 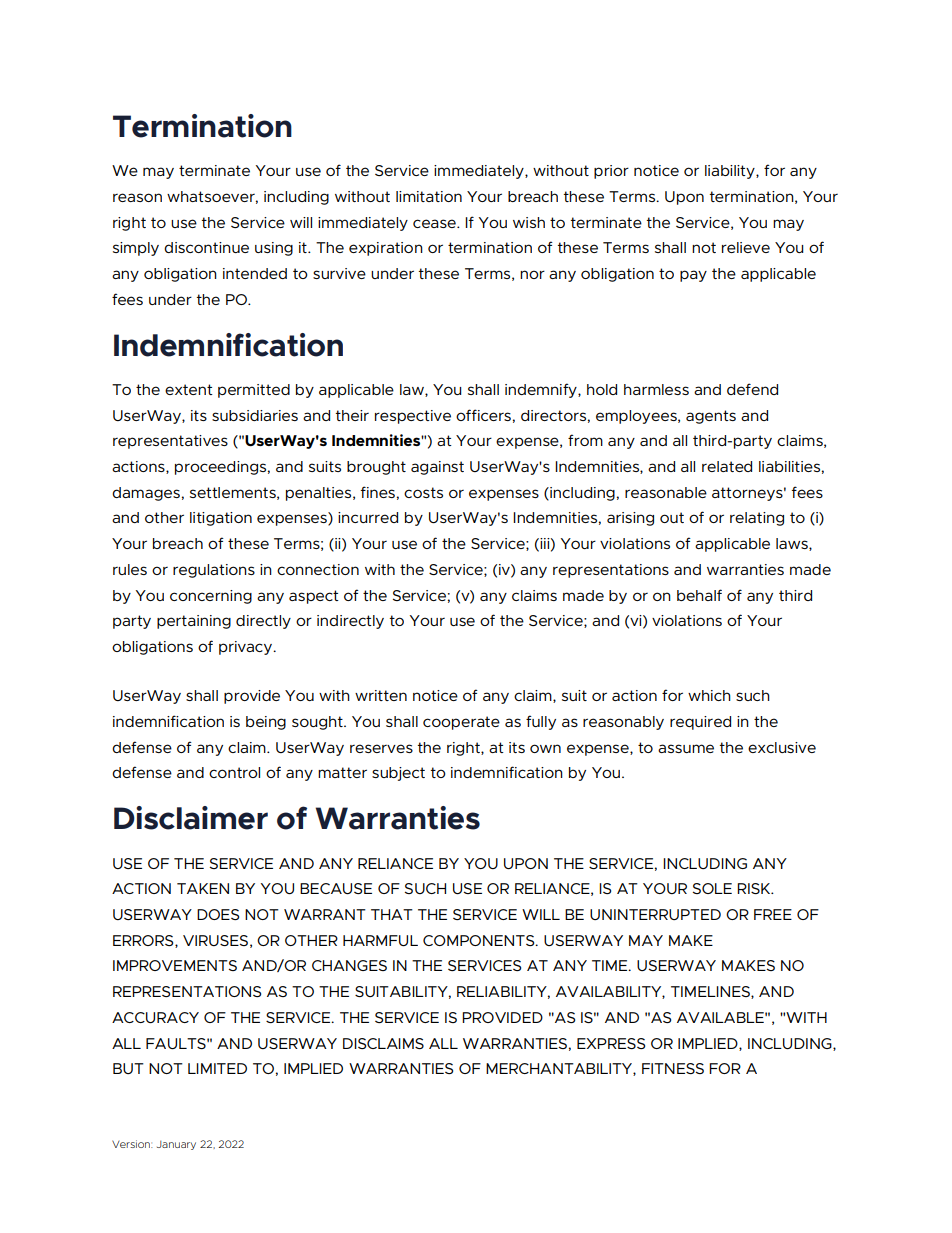 I want to click on DOES, so click(x=218, y=914).
